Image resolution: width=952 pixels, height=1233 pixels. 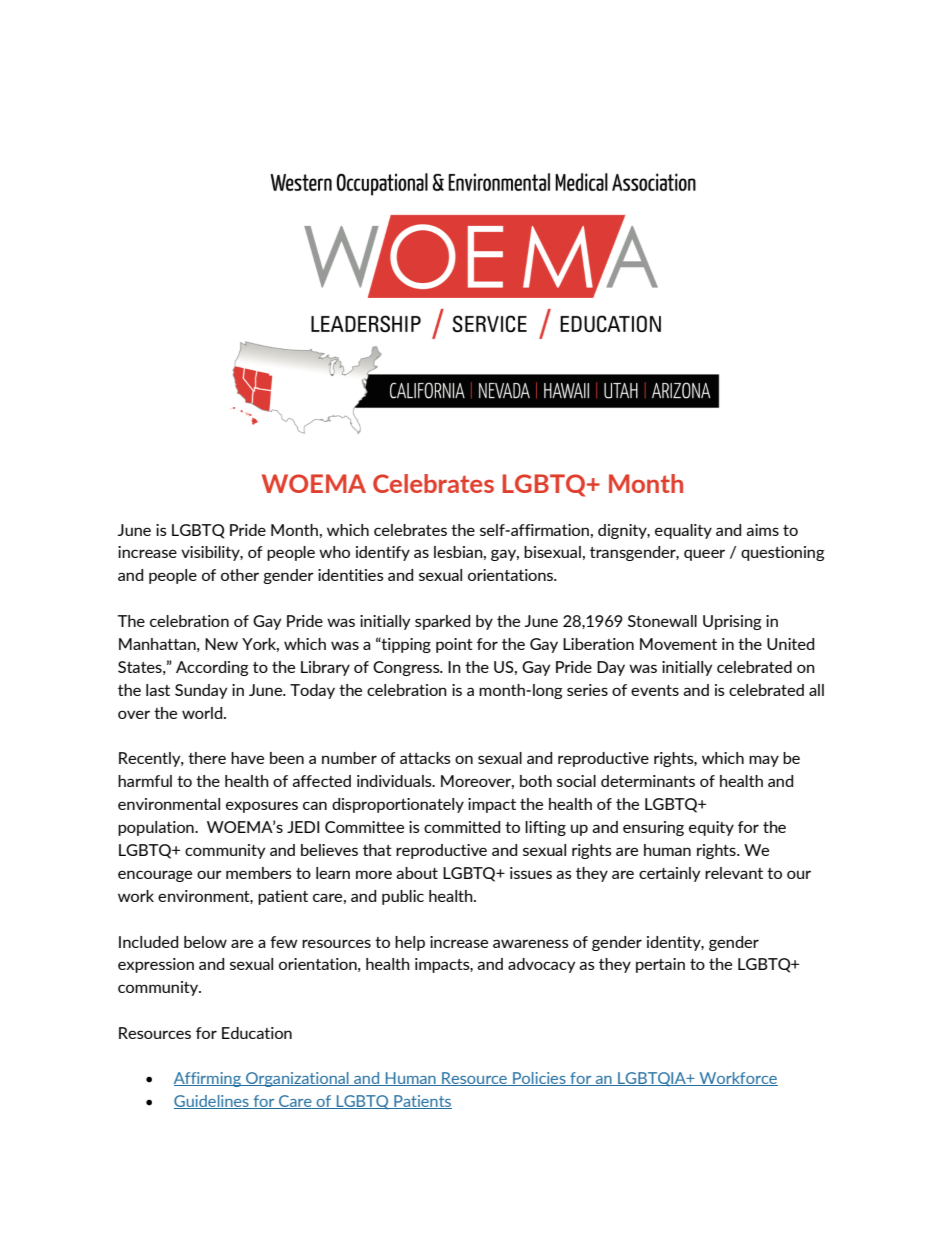 What do you see at coordinates (711, 828) in the image?
I see `equity` at bounding box center [711, 828].
